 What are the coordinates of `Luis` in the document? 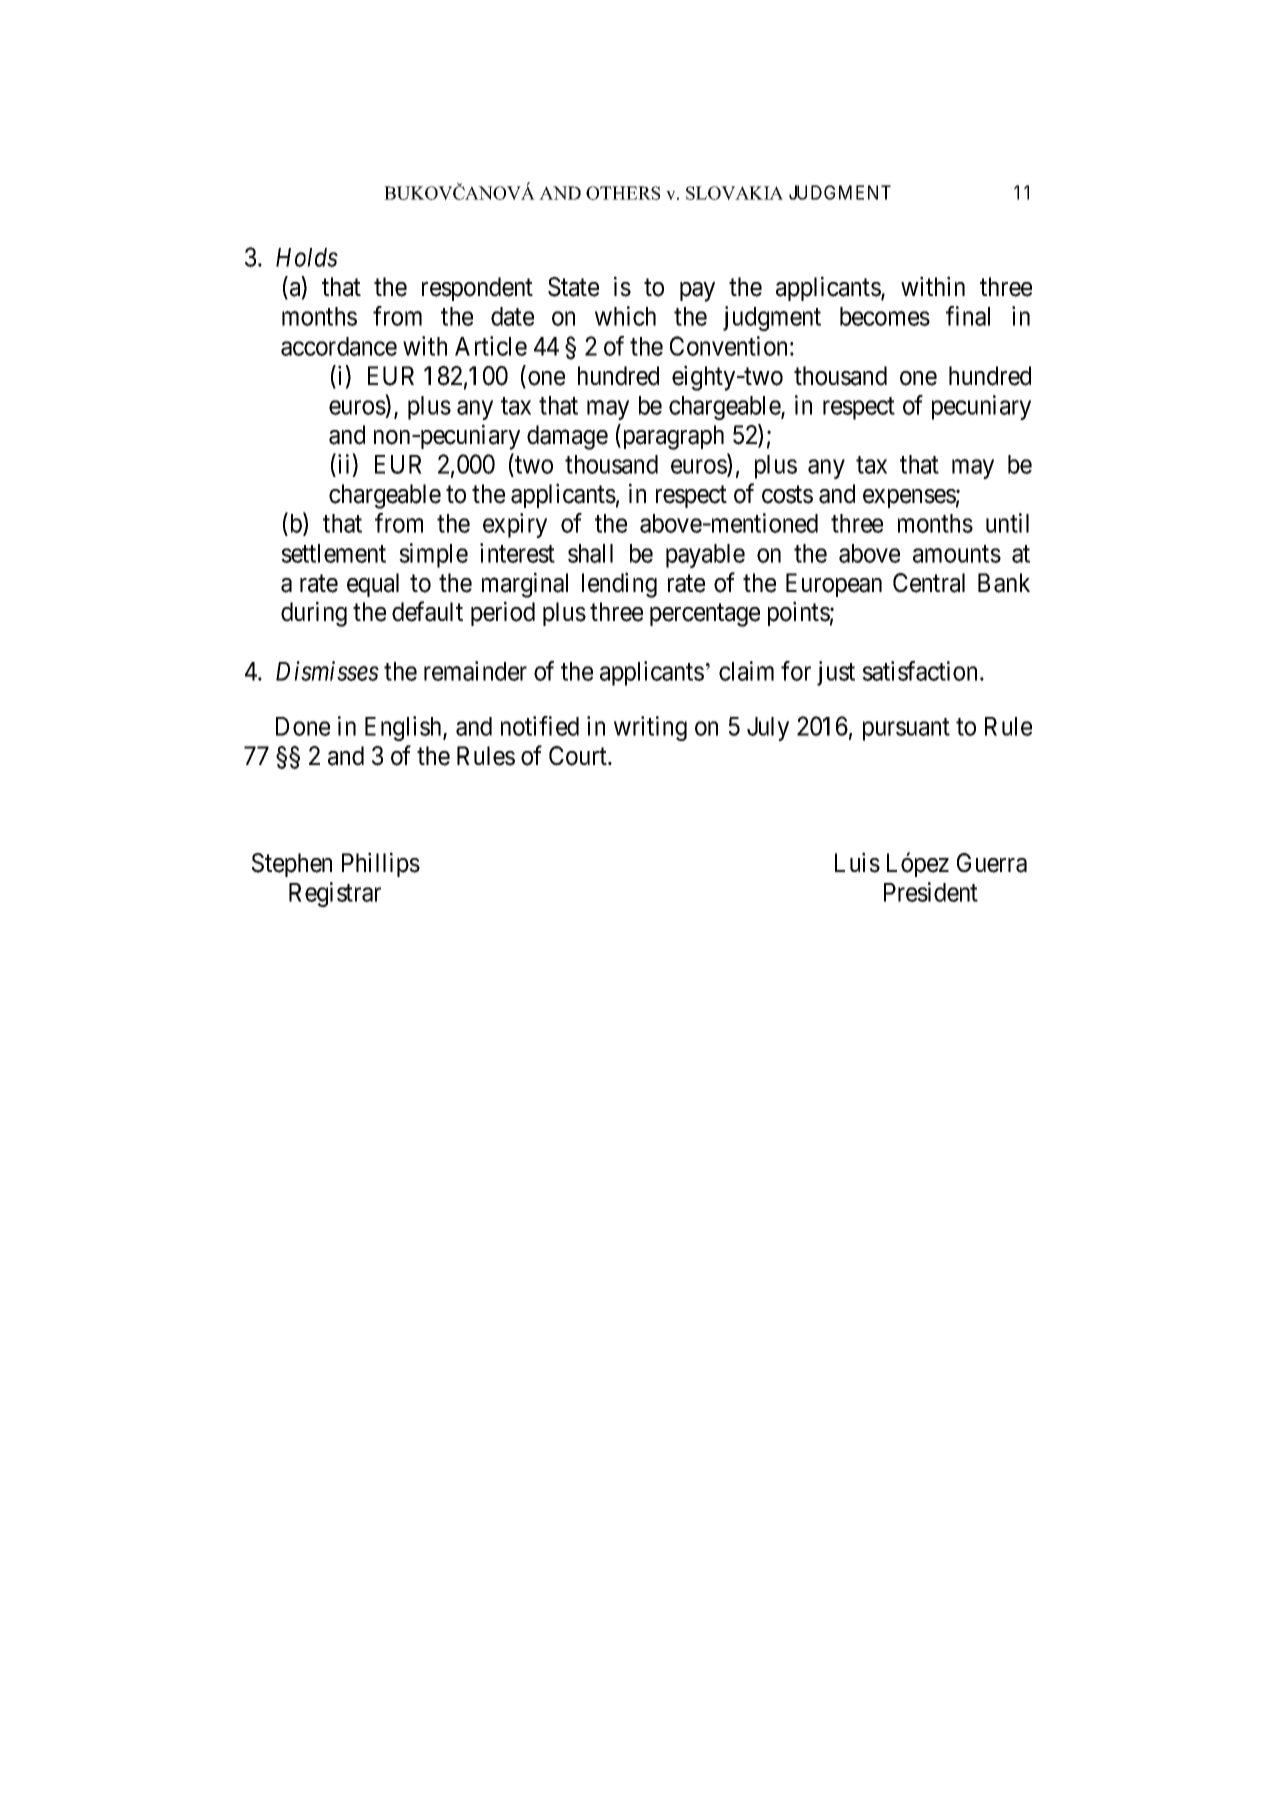 It's located at (857, 862).
